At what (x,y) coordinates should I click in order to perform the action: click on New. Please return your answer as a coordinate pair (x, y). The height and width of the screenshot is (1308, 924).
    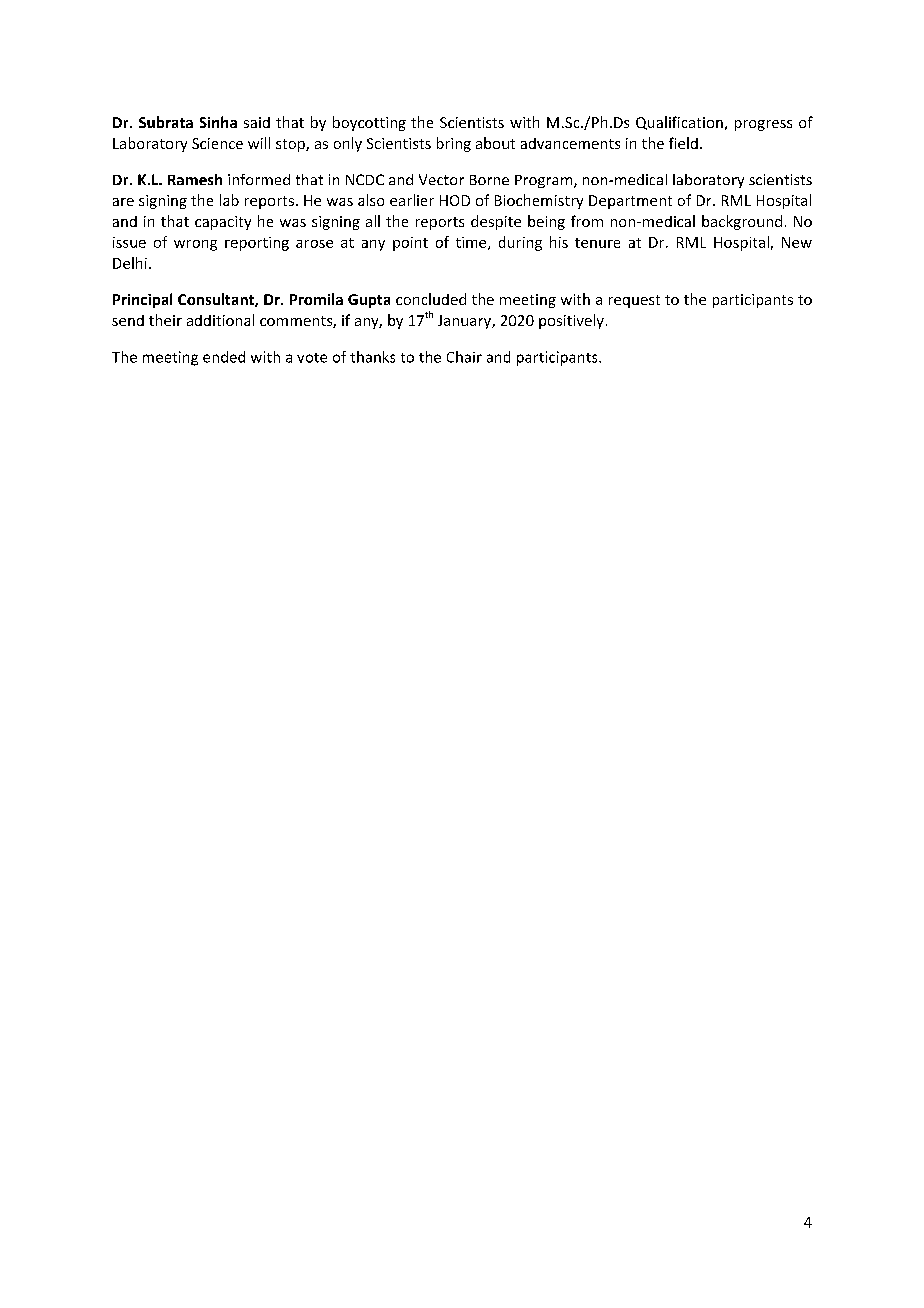
    Looking at the image, I should click on (797, 242).
